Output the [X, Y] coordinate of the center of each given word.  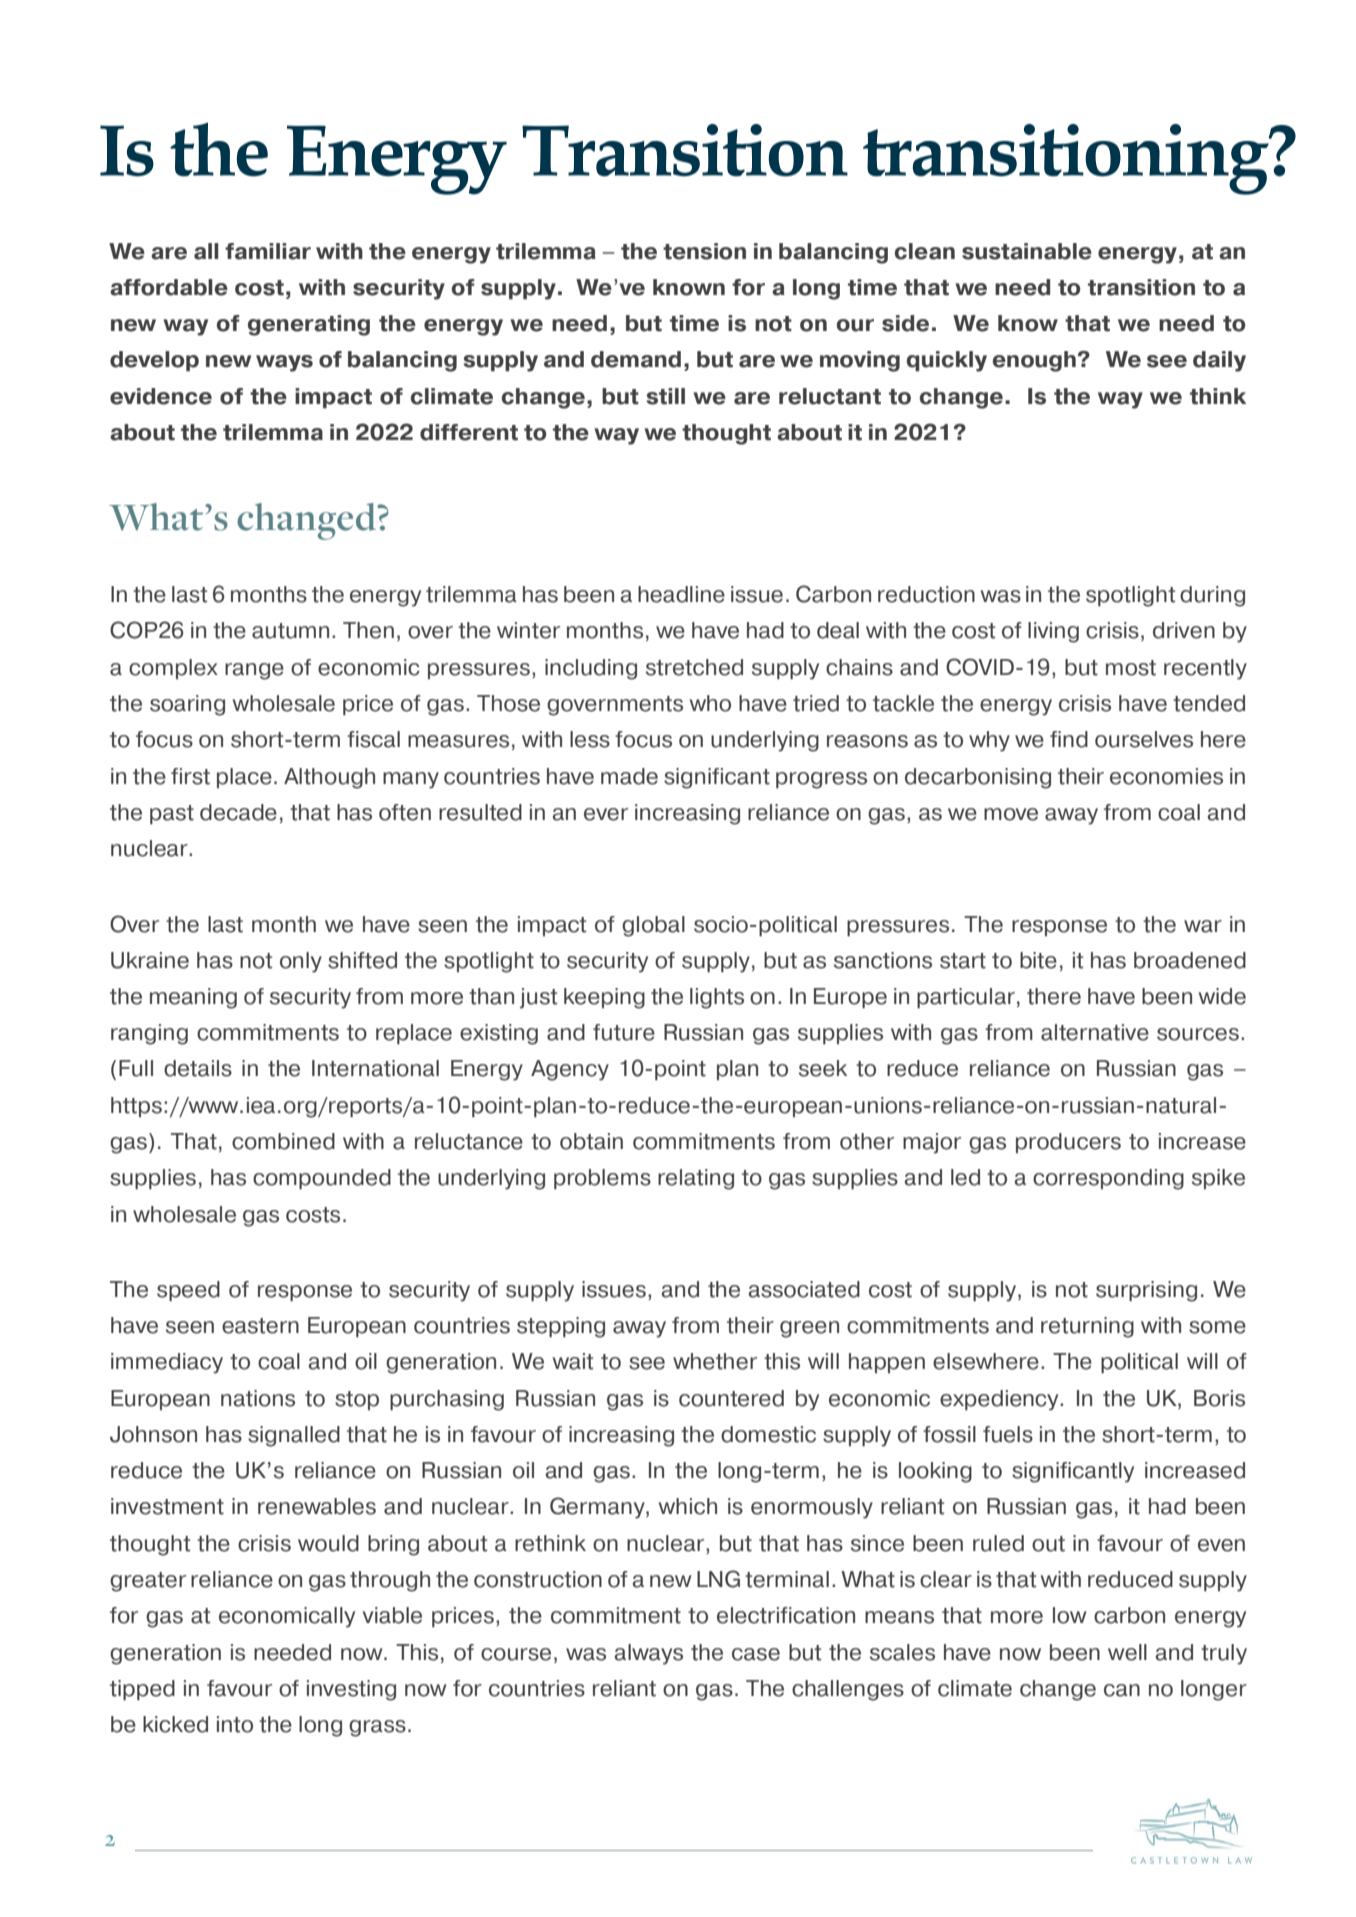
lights [717, 998]
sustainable [1027, 251]
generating [309, 325]
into [235, 1724]
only [301, 962]
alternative [1095, 1032]
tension [704, 251]
